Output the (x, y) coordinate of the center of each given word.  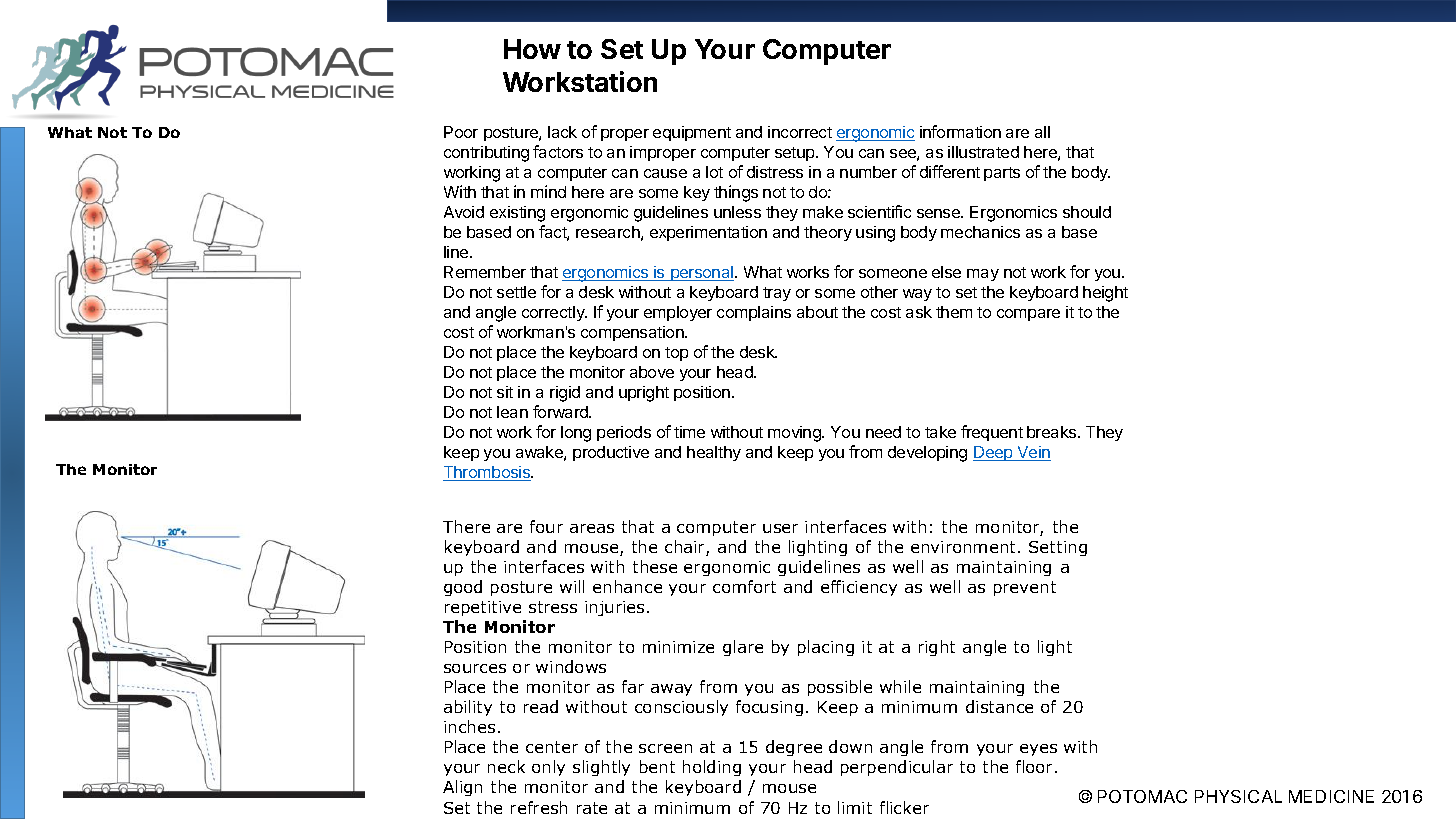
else (946, 272)
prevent (1025, 588)
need (883, 432)
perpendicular (897, 768)
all (1042, 132)
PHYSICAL (1238, 796)
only (548, 768)
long (576, 434)
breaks (1053, 432)
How (532, 49)
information (960, 131)
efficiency (859, 588)
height (1105, 294)
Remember (485, 272)
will (572, 586)
